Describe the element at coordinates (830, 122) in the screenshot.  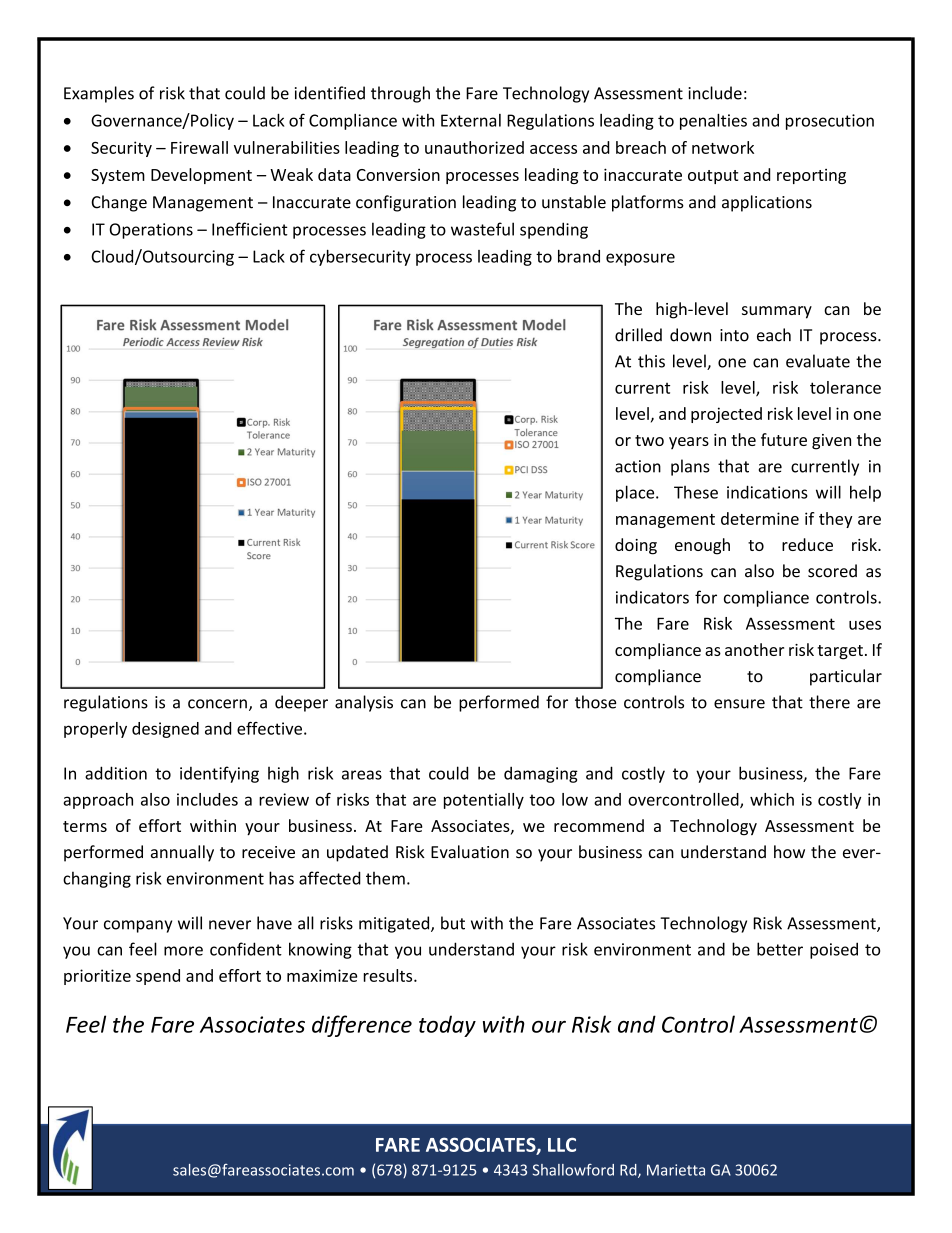
I see `prosecution` at that location.
